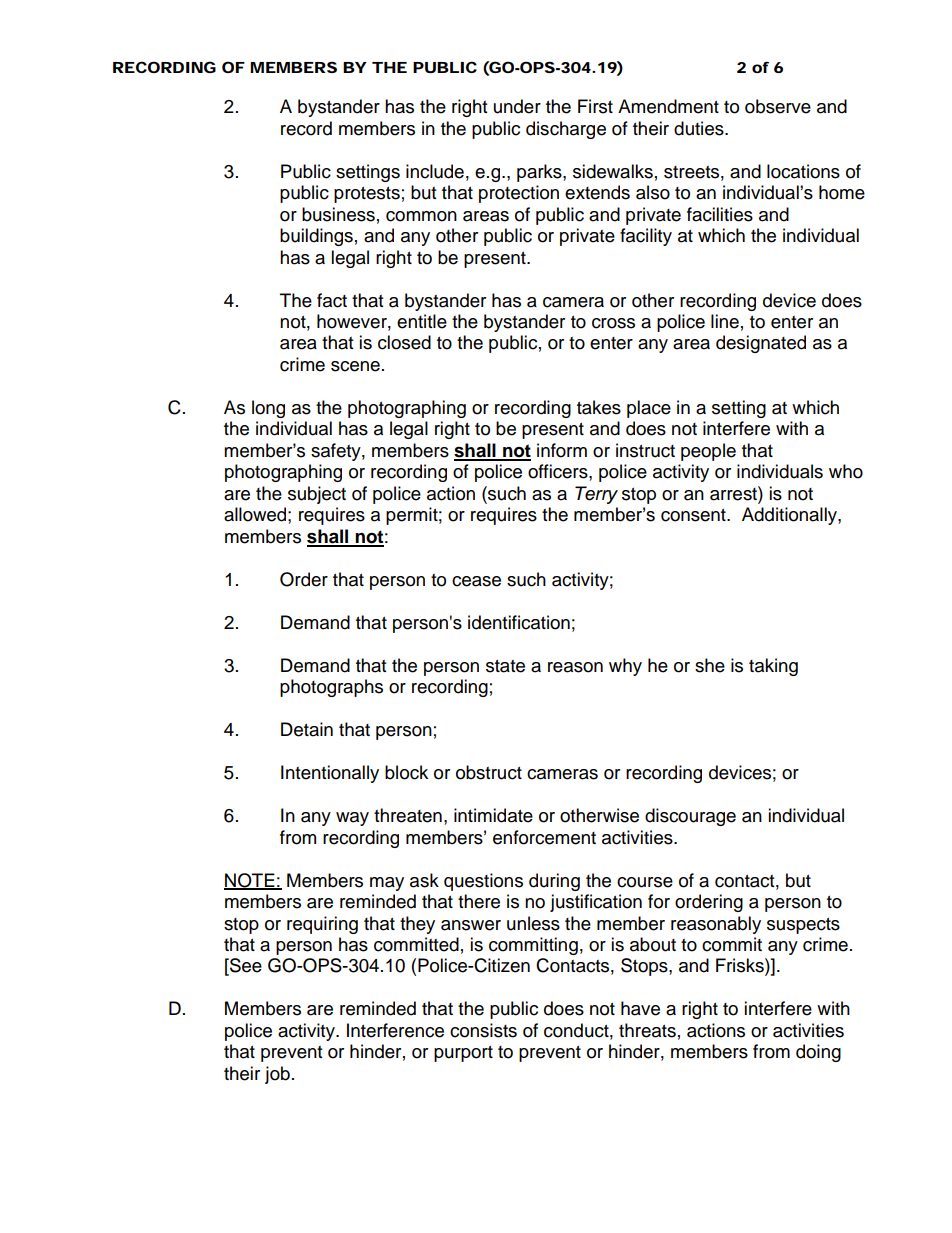  I want to click on Detain, so click(307, 729).
